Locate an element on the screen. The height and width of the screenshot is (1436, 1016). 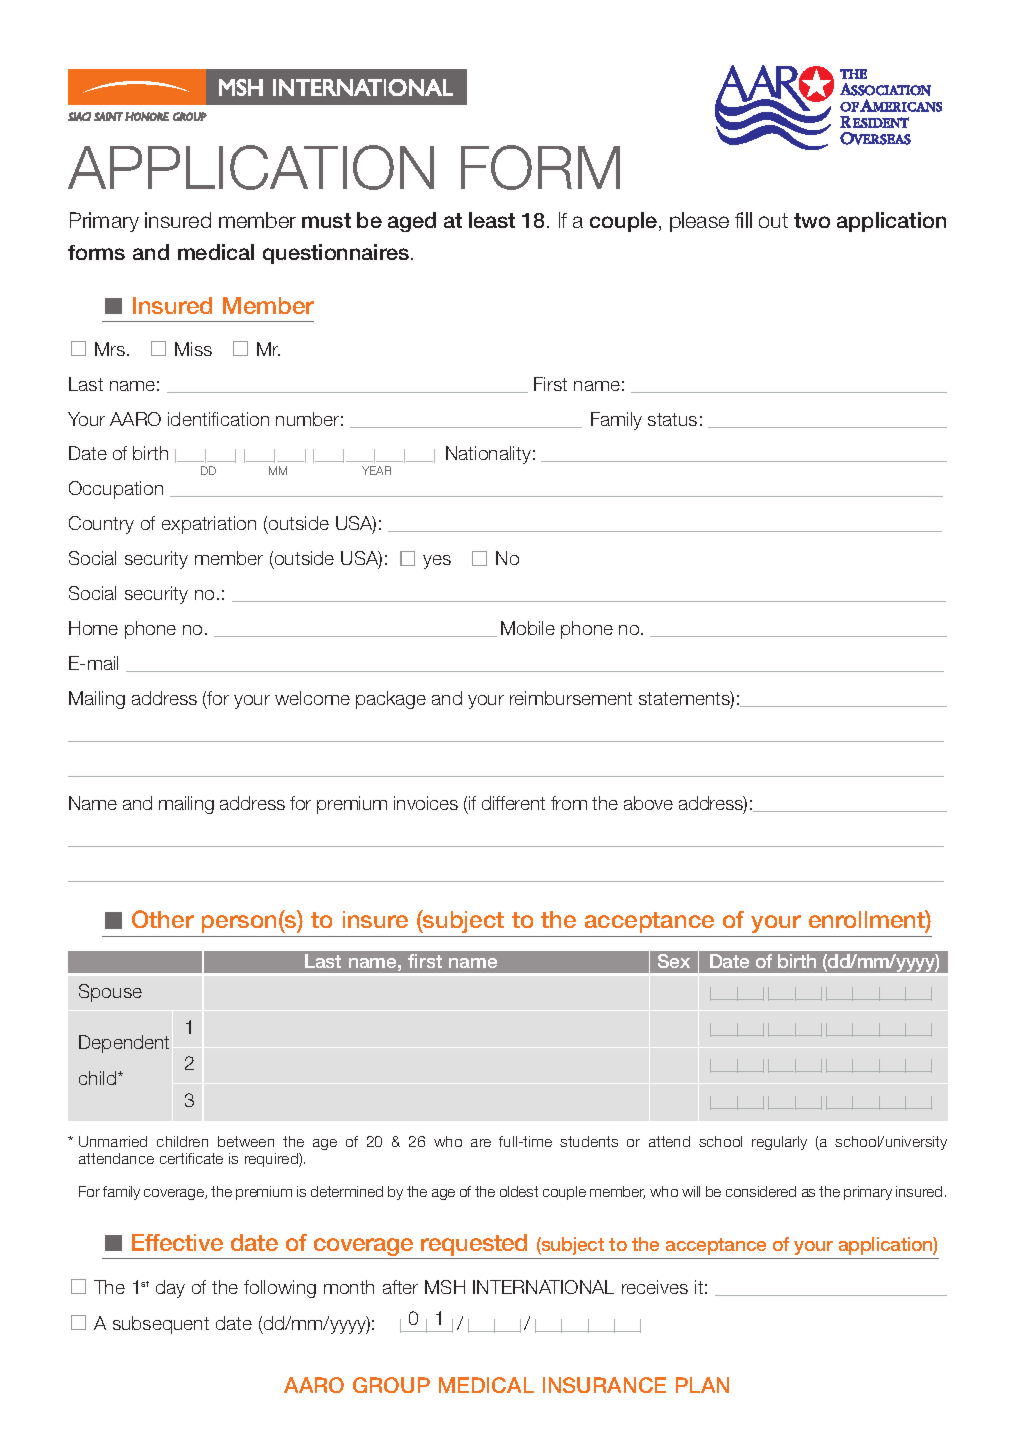
Home is located at coordinates (93, 628).
